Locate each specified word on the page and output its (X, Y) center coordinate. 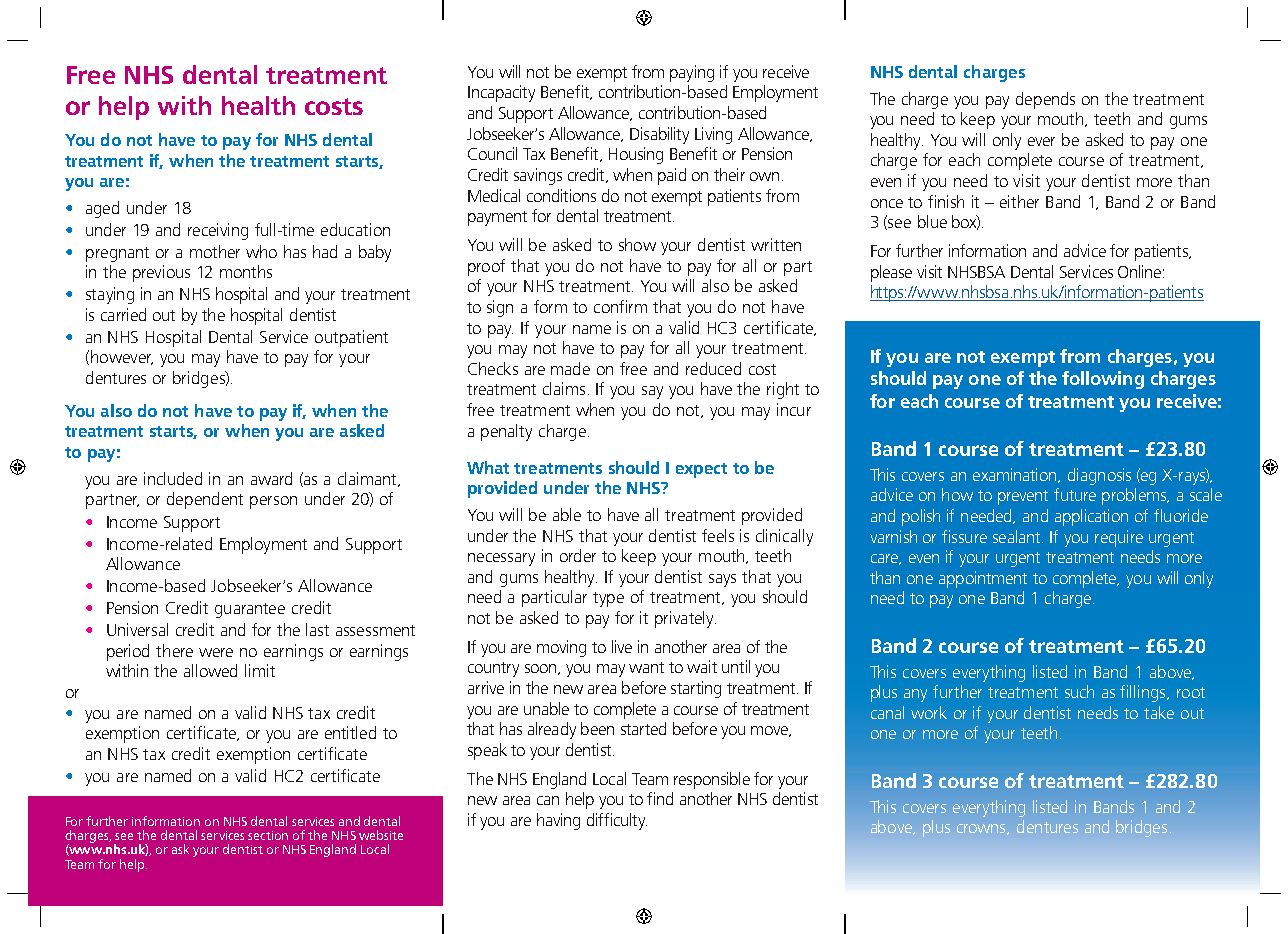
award (271, 478)
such (1079, 691)
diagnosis (1099, 476)
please (891, 273)
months (246, 271)
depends (1045, 100)
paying (692, 73)
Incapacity (501, 93)
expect (701, 470)
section (268, 835)
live (622, 646)
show (637, 244)
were (216, 652)
